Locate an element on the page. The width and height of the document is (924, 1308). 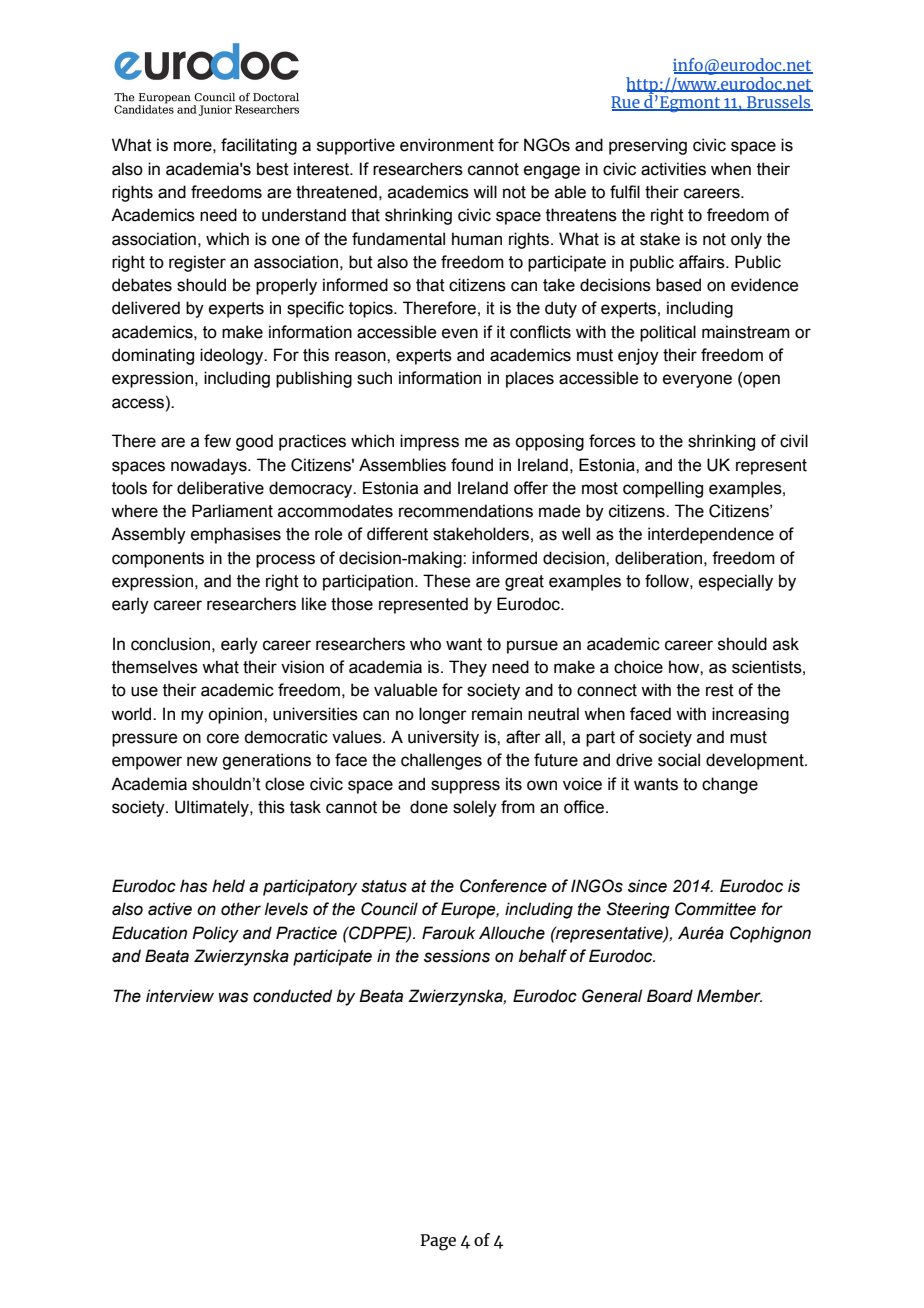
activities is located at coordinates (673, 169).
